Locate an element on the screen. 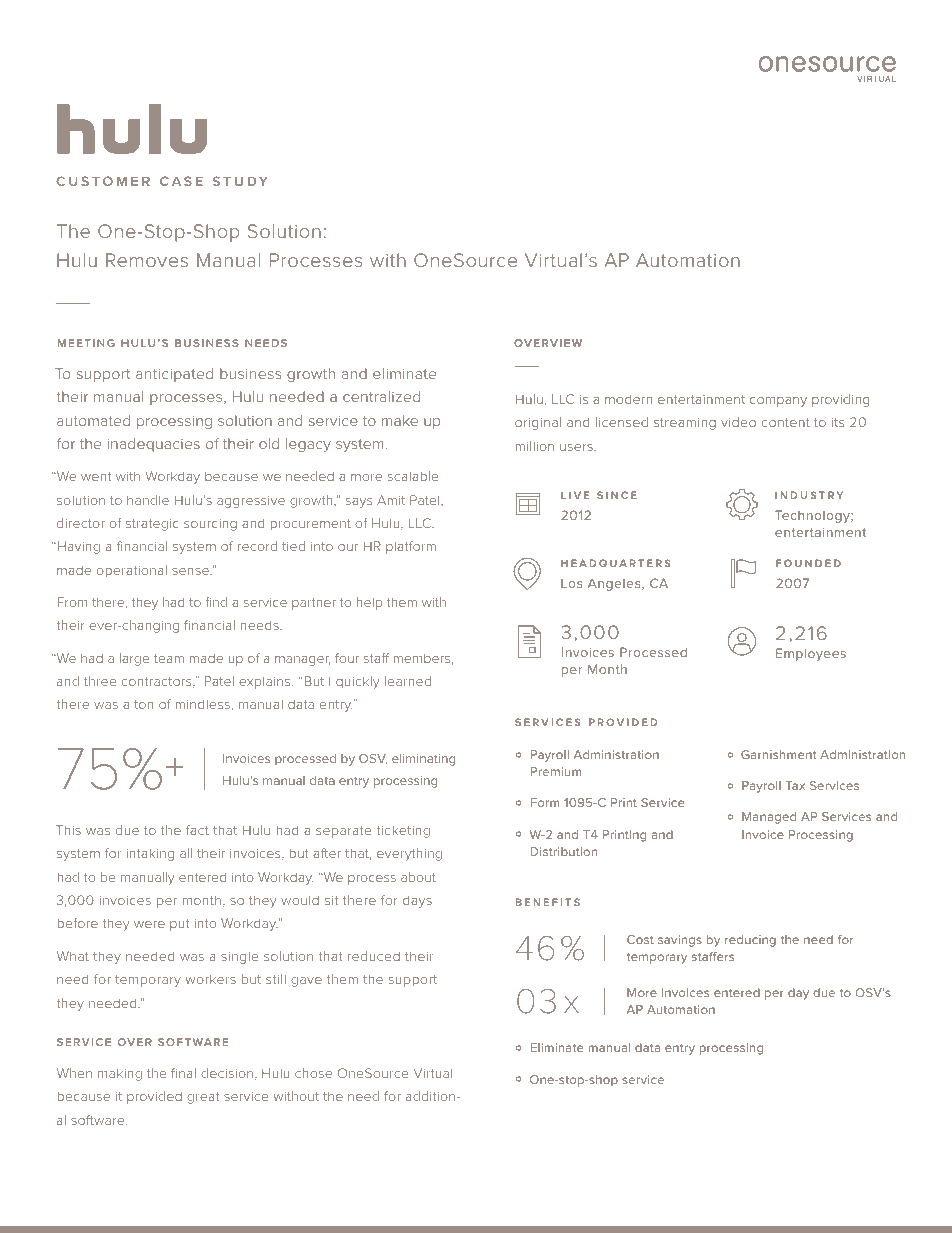  Employees is located at coordinates (811, 654).
